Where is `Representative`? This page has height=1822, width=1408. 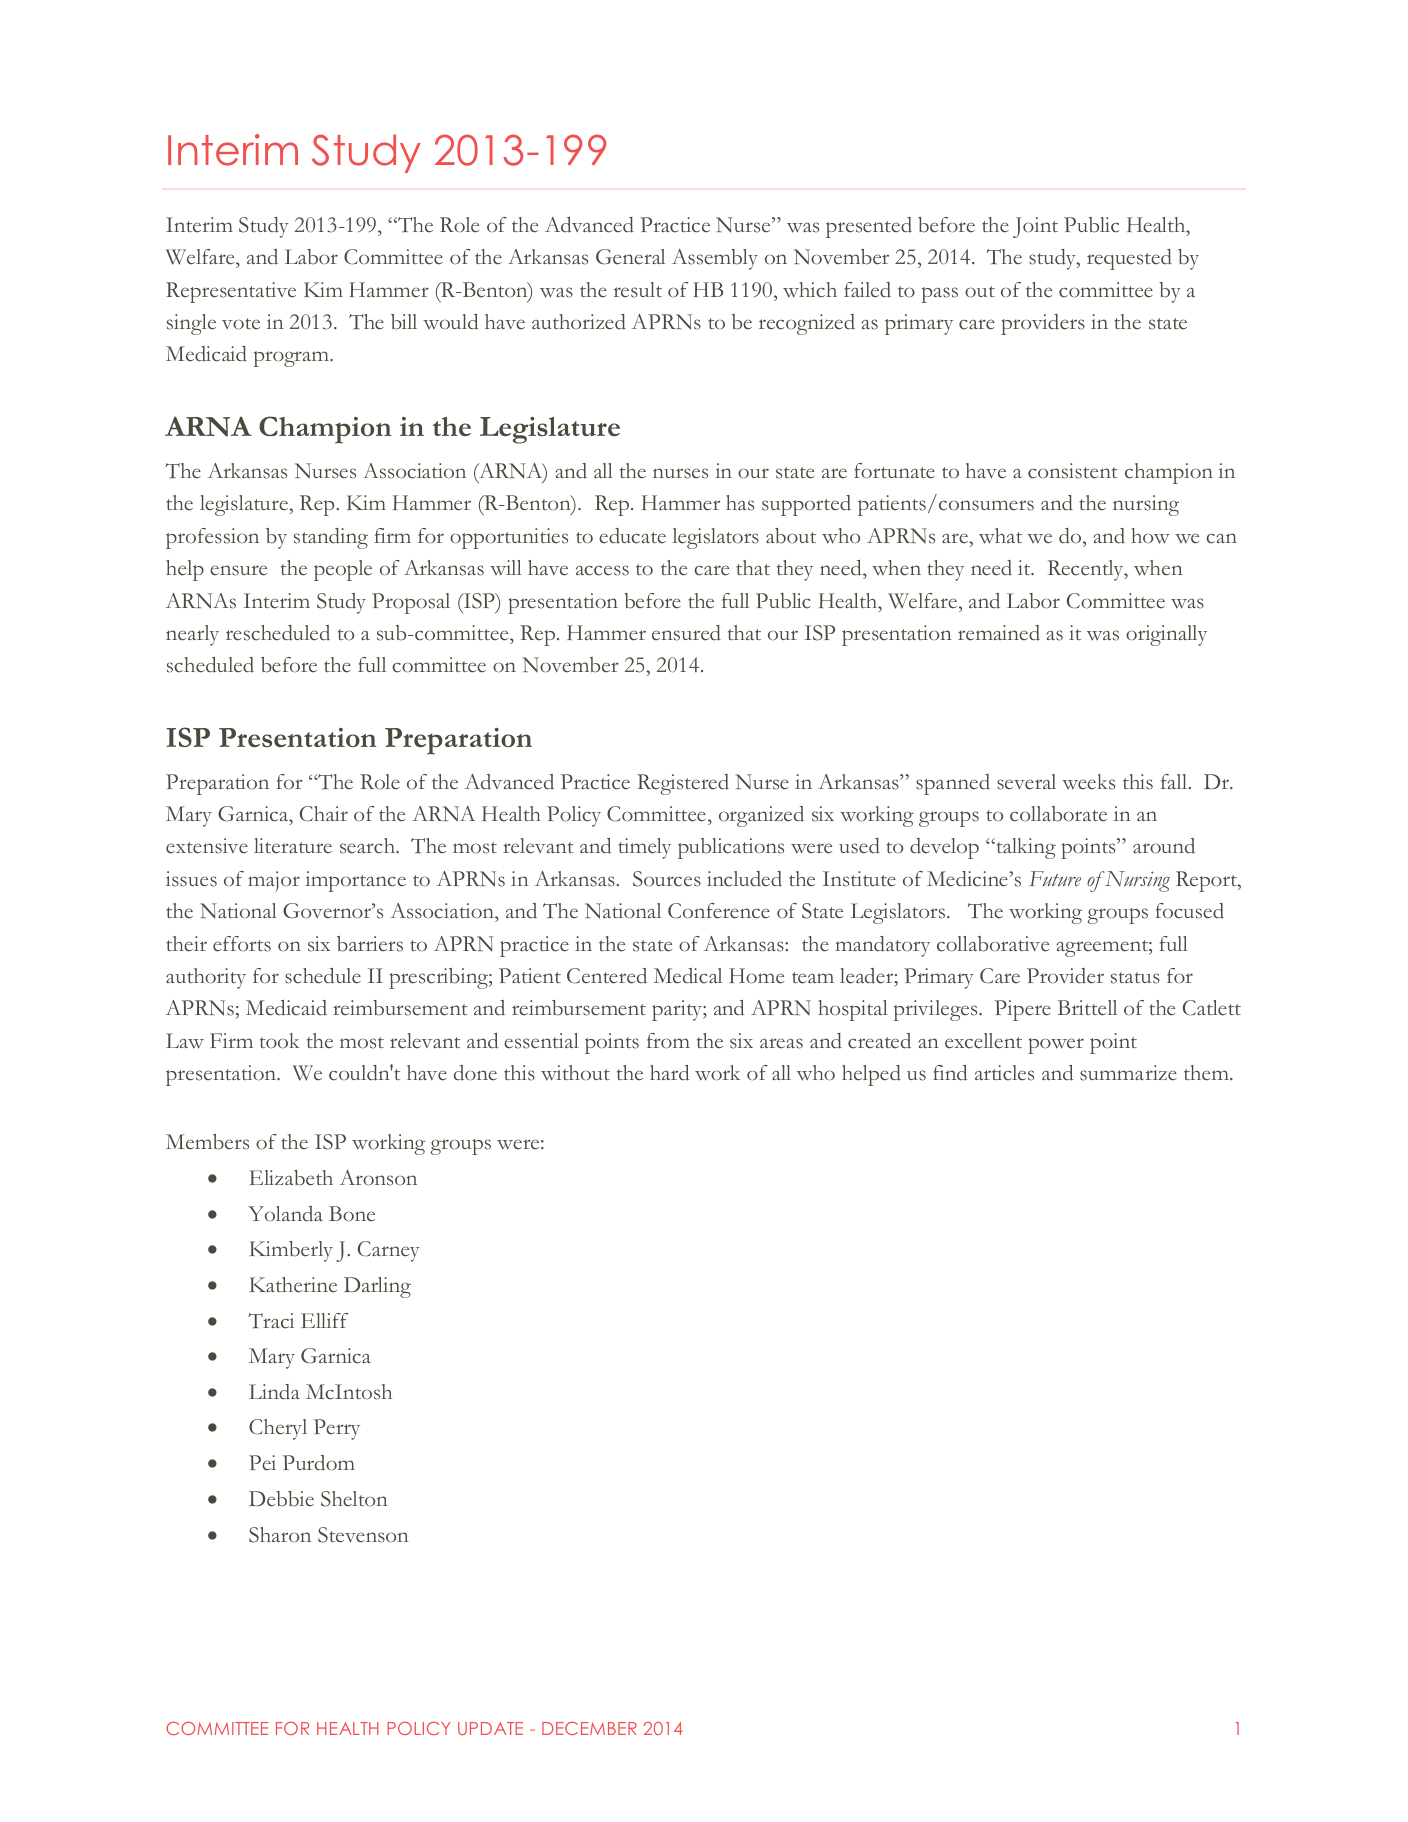
Representative is located at coordinates (231, 292).
